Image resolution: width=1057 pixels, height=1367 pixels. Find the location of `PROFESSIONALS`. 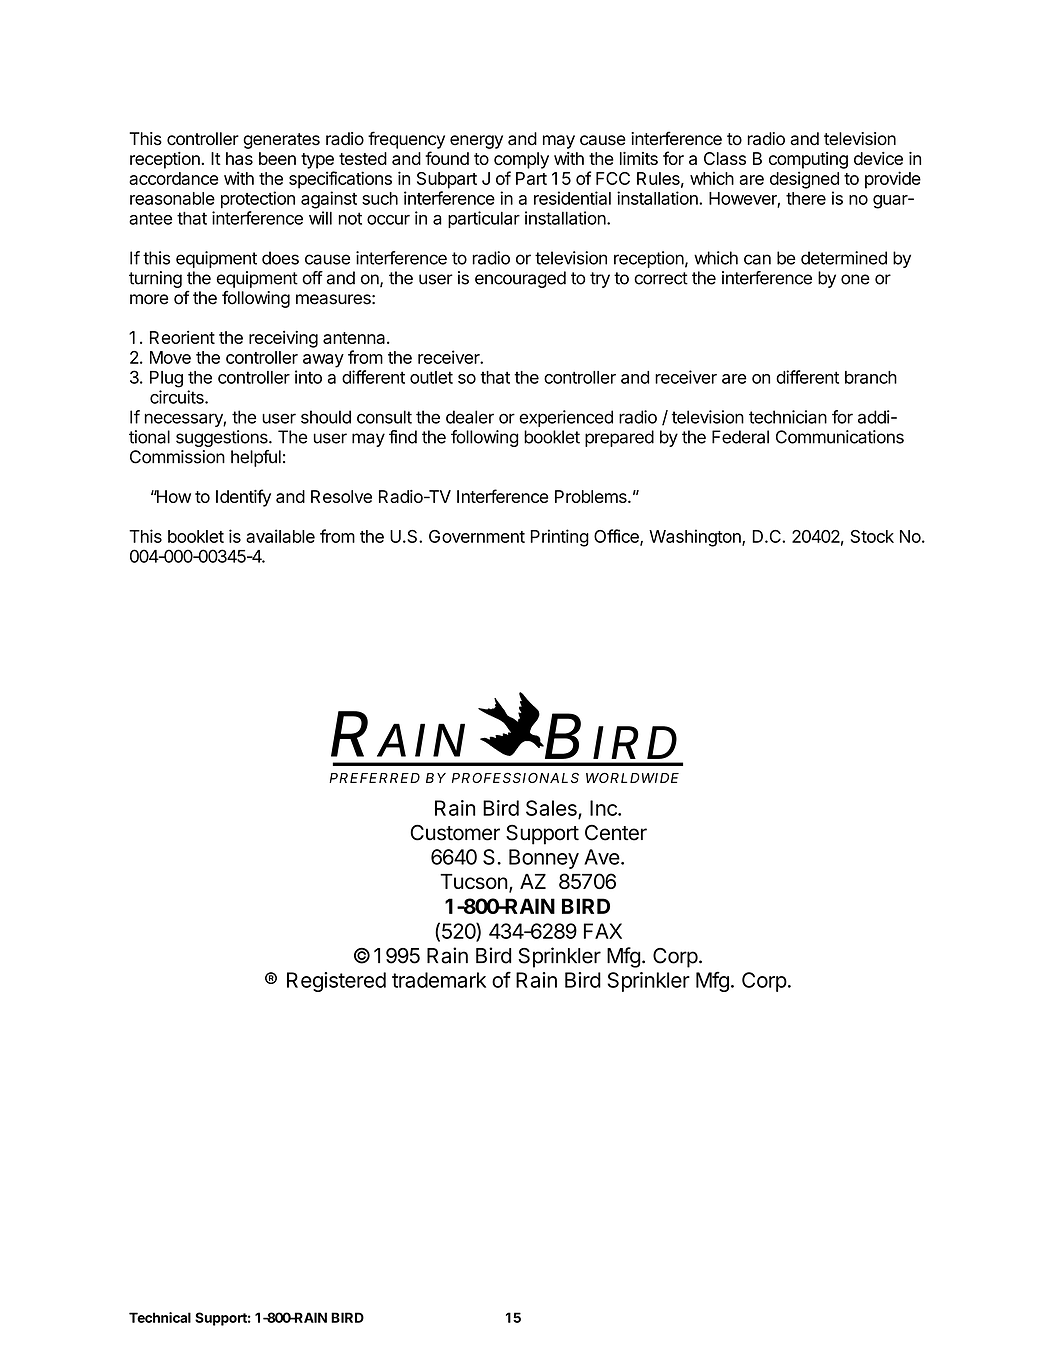

PROFESSIONALS is located at coordinates (515, 778).
